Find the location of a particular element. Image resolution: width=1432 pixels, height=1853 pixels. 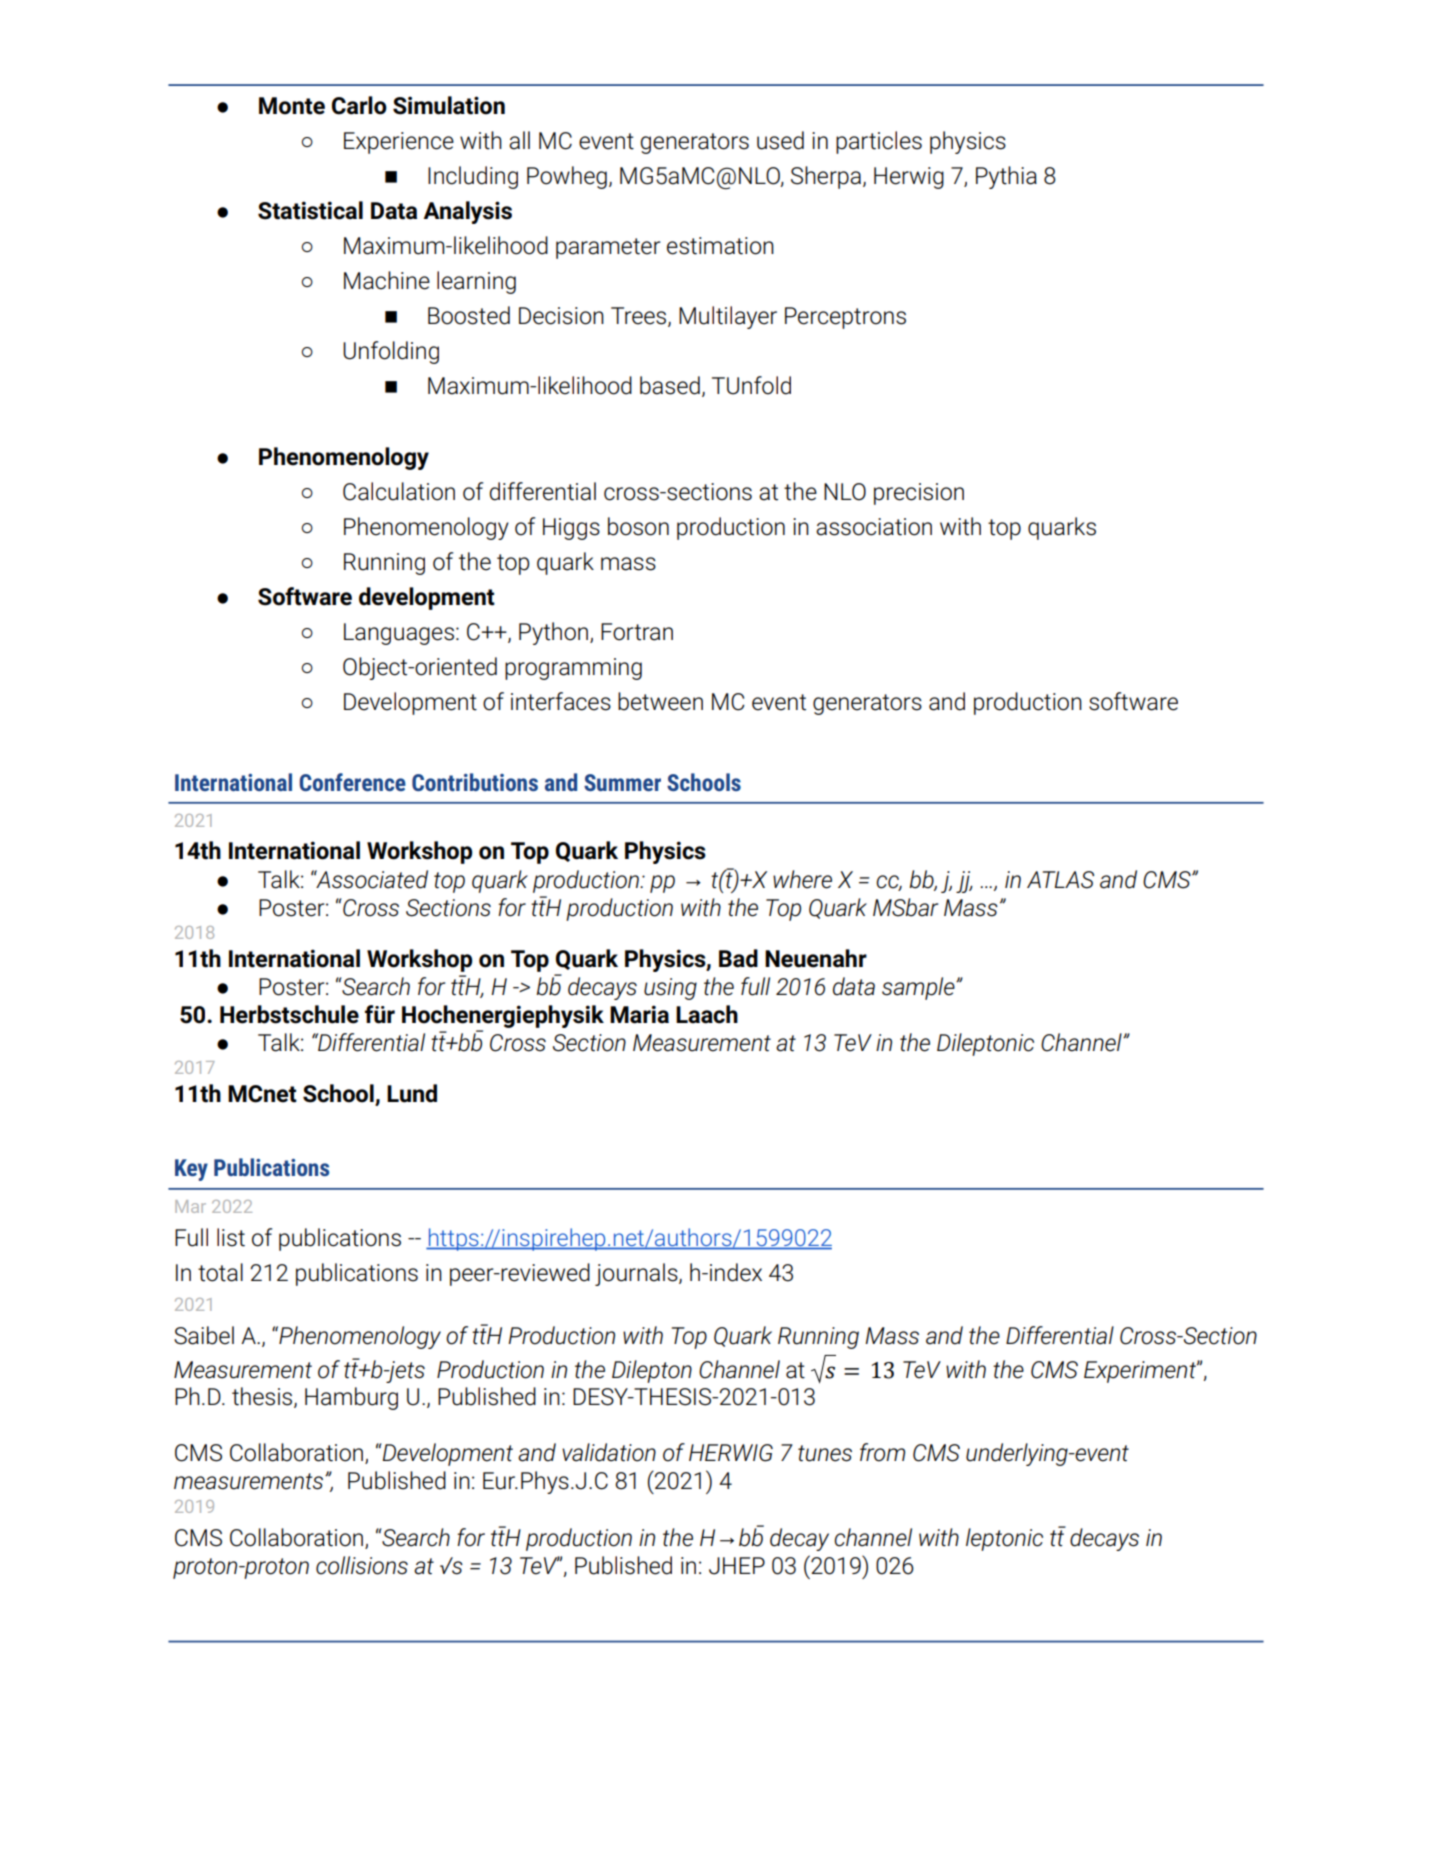

association is located at coordinates (874, 527).
